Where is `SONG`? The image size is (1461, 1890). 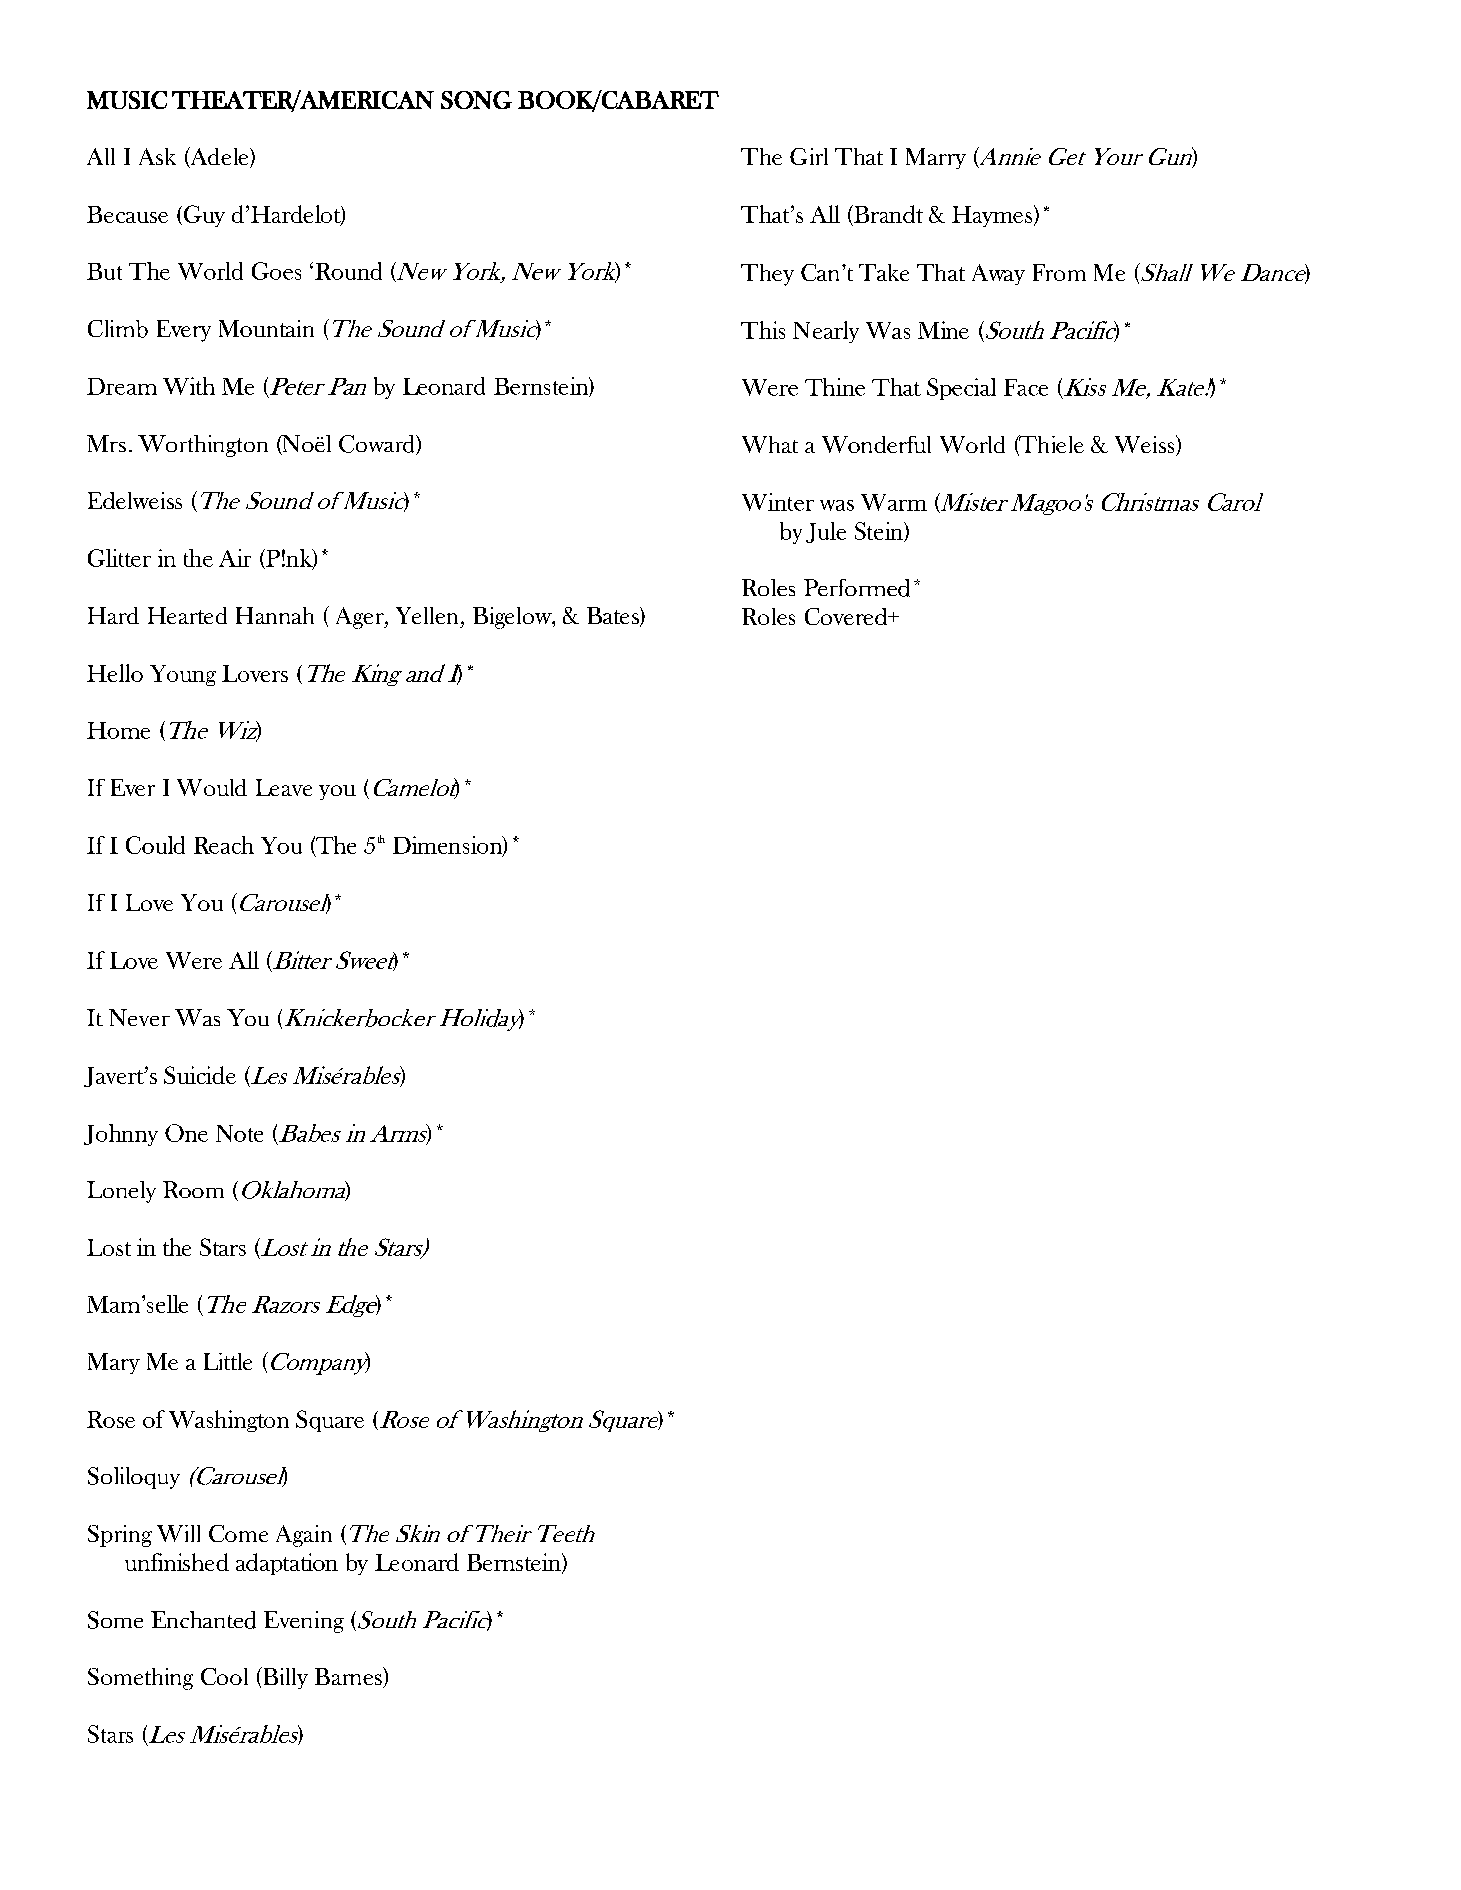
SONG is located at coordinates (476, 100).
